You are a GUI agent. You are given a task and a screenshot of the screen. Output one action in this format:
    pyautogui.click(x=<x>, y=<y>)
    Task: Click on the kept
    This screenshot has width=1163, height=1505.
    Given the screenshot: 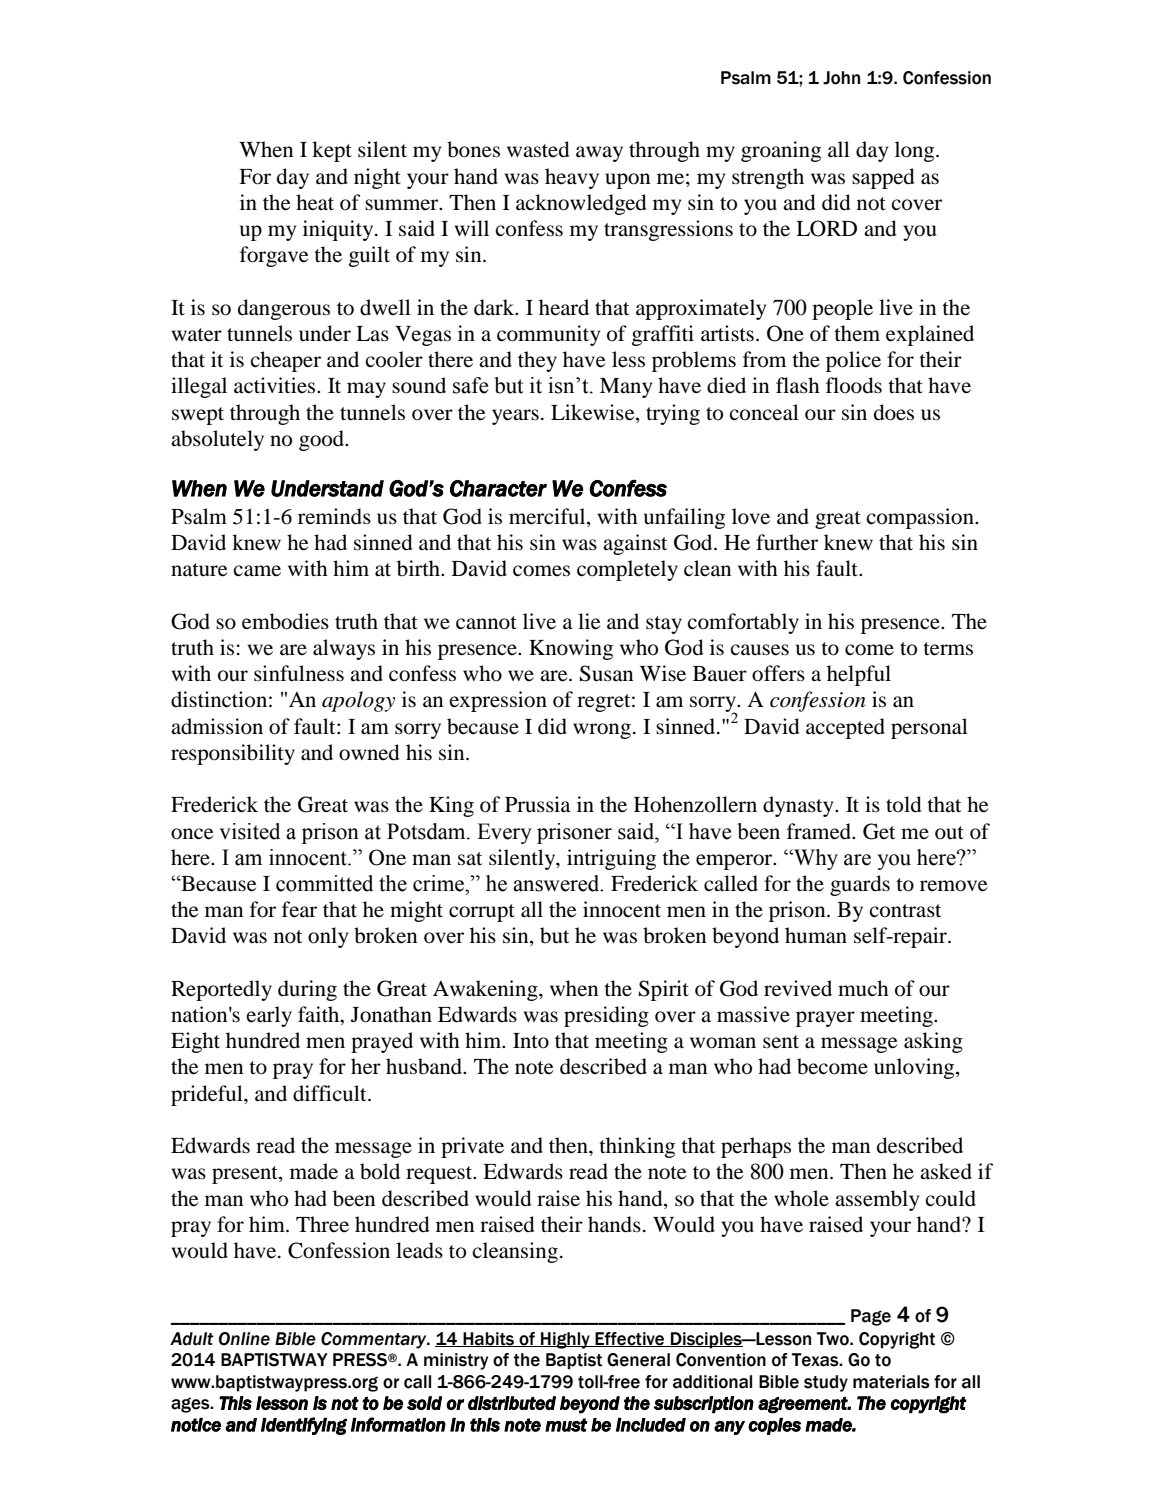 What is the action you would take?
    pyautogui.click(x=332, y=151)
